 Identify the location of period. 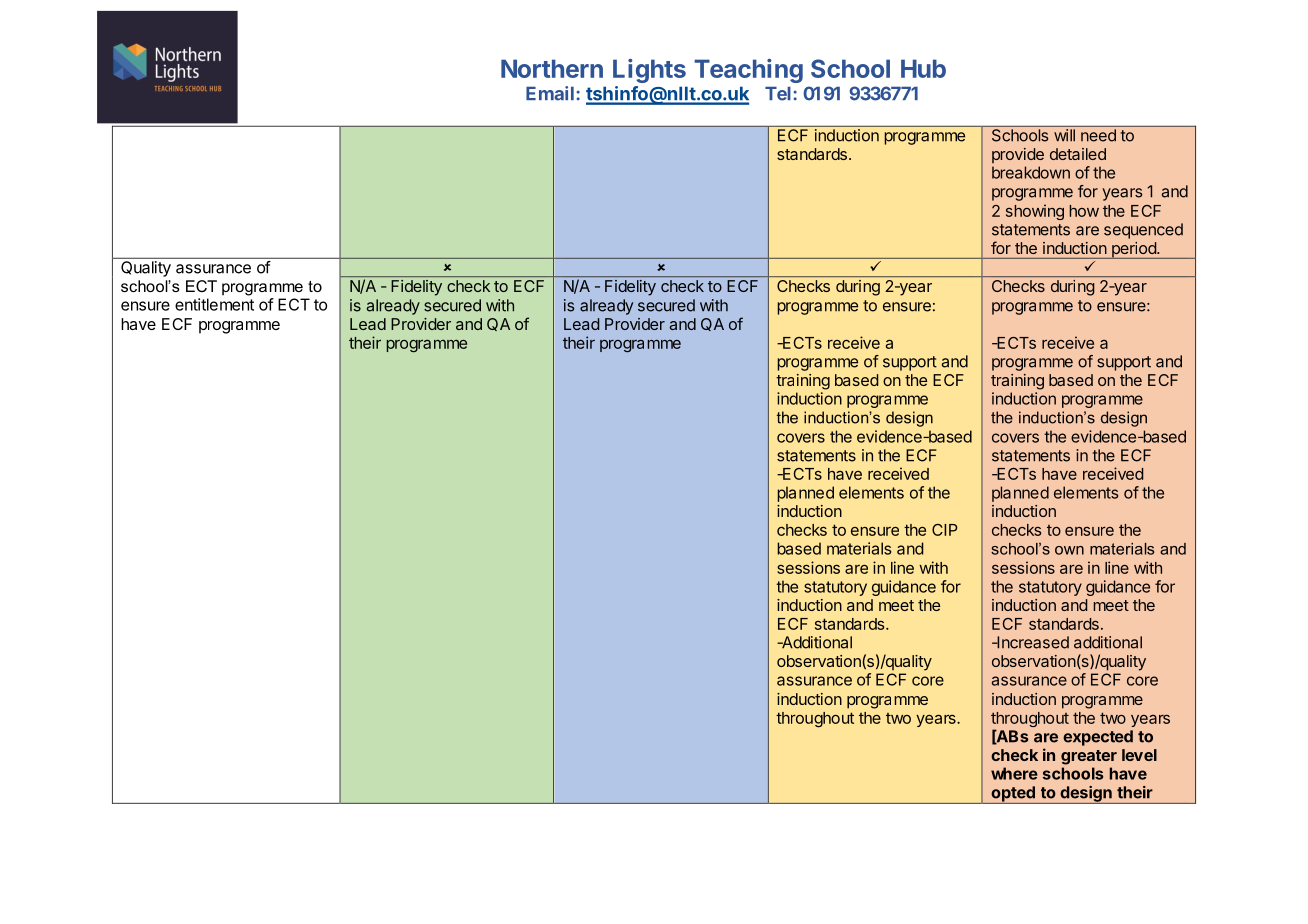
(1134, 250).
